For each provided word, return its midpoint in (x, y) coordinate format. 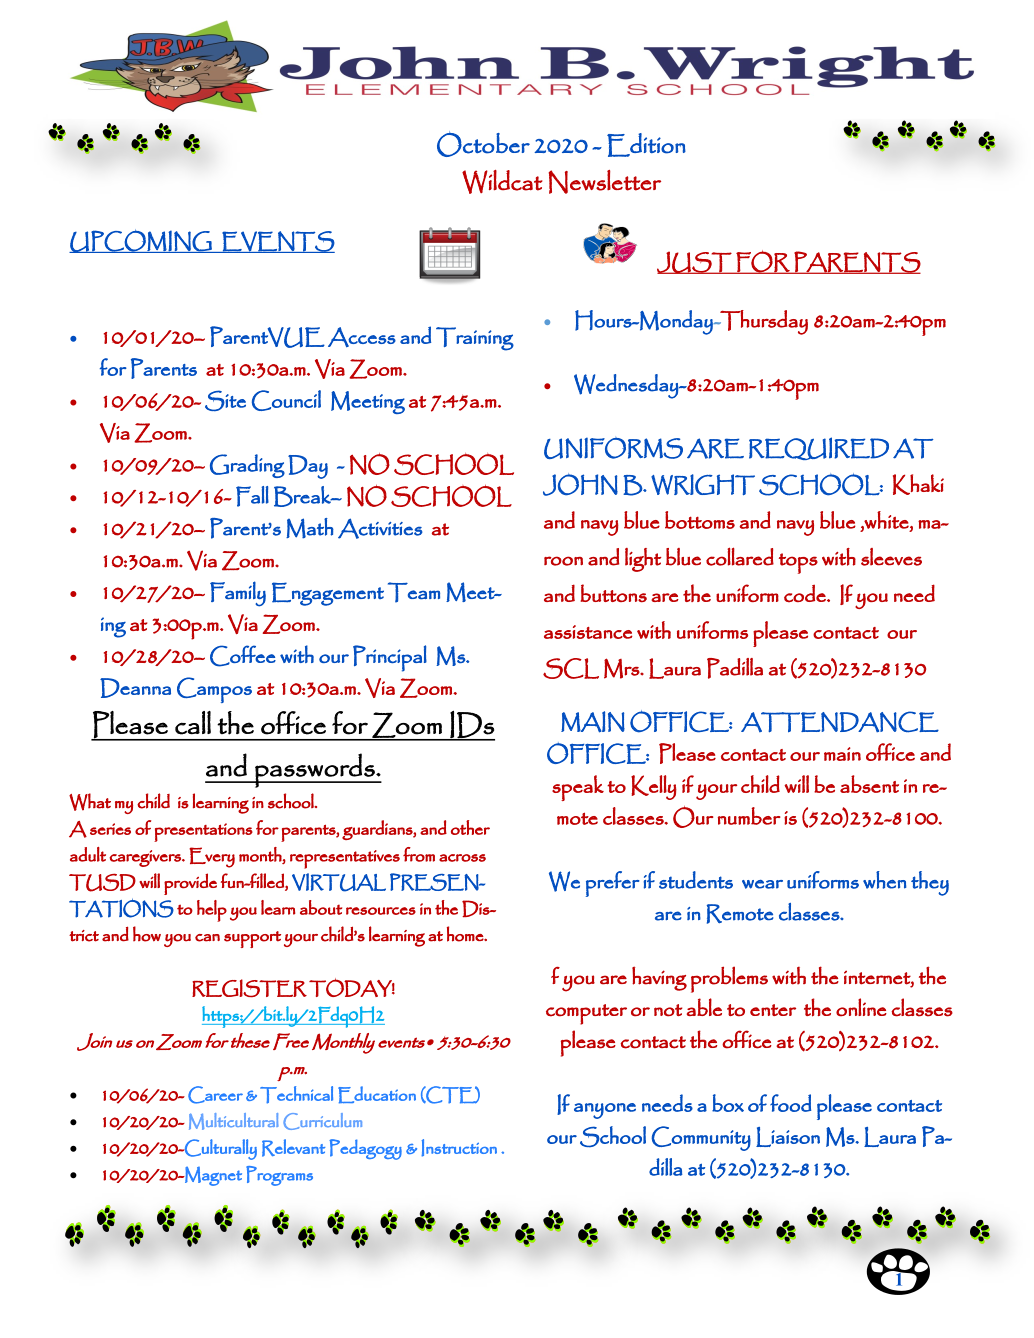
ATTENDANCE (840, 722)
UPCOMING (141, 241)
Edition (646, 145)
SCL (571, 668)
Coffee (243, 656)
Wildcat (502, 182)
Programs (279, 1176)
